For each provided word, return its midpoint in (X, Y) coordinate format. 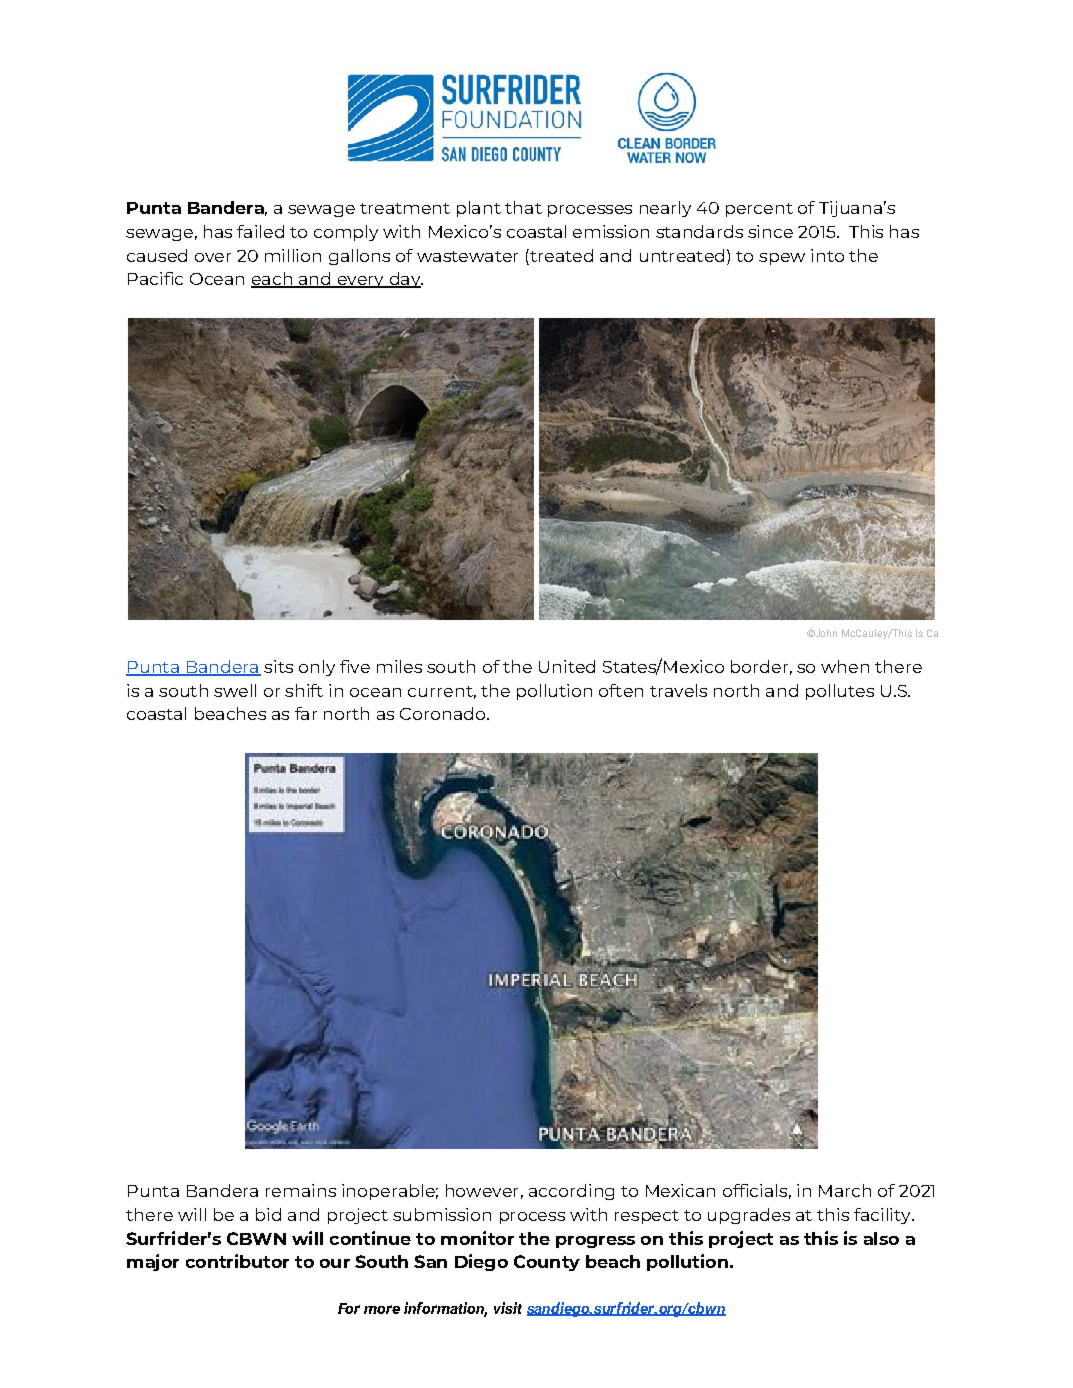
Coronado (444, 713)
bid (268, 1214)
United (567, 666)
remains (301, 1190)
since (770, 231)
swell (235, 690)
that (523, 207)
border (759, 666)
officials (755, 1190)
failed (260, 231)
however (482, 1190)
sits (278, 666)
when (845, 666)
